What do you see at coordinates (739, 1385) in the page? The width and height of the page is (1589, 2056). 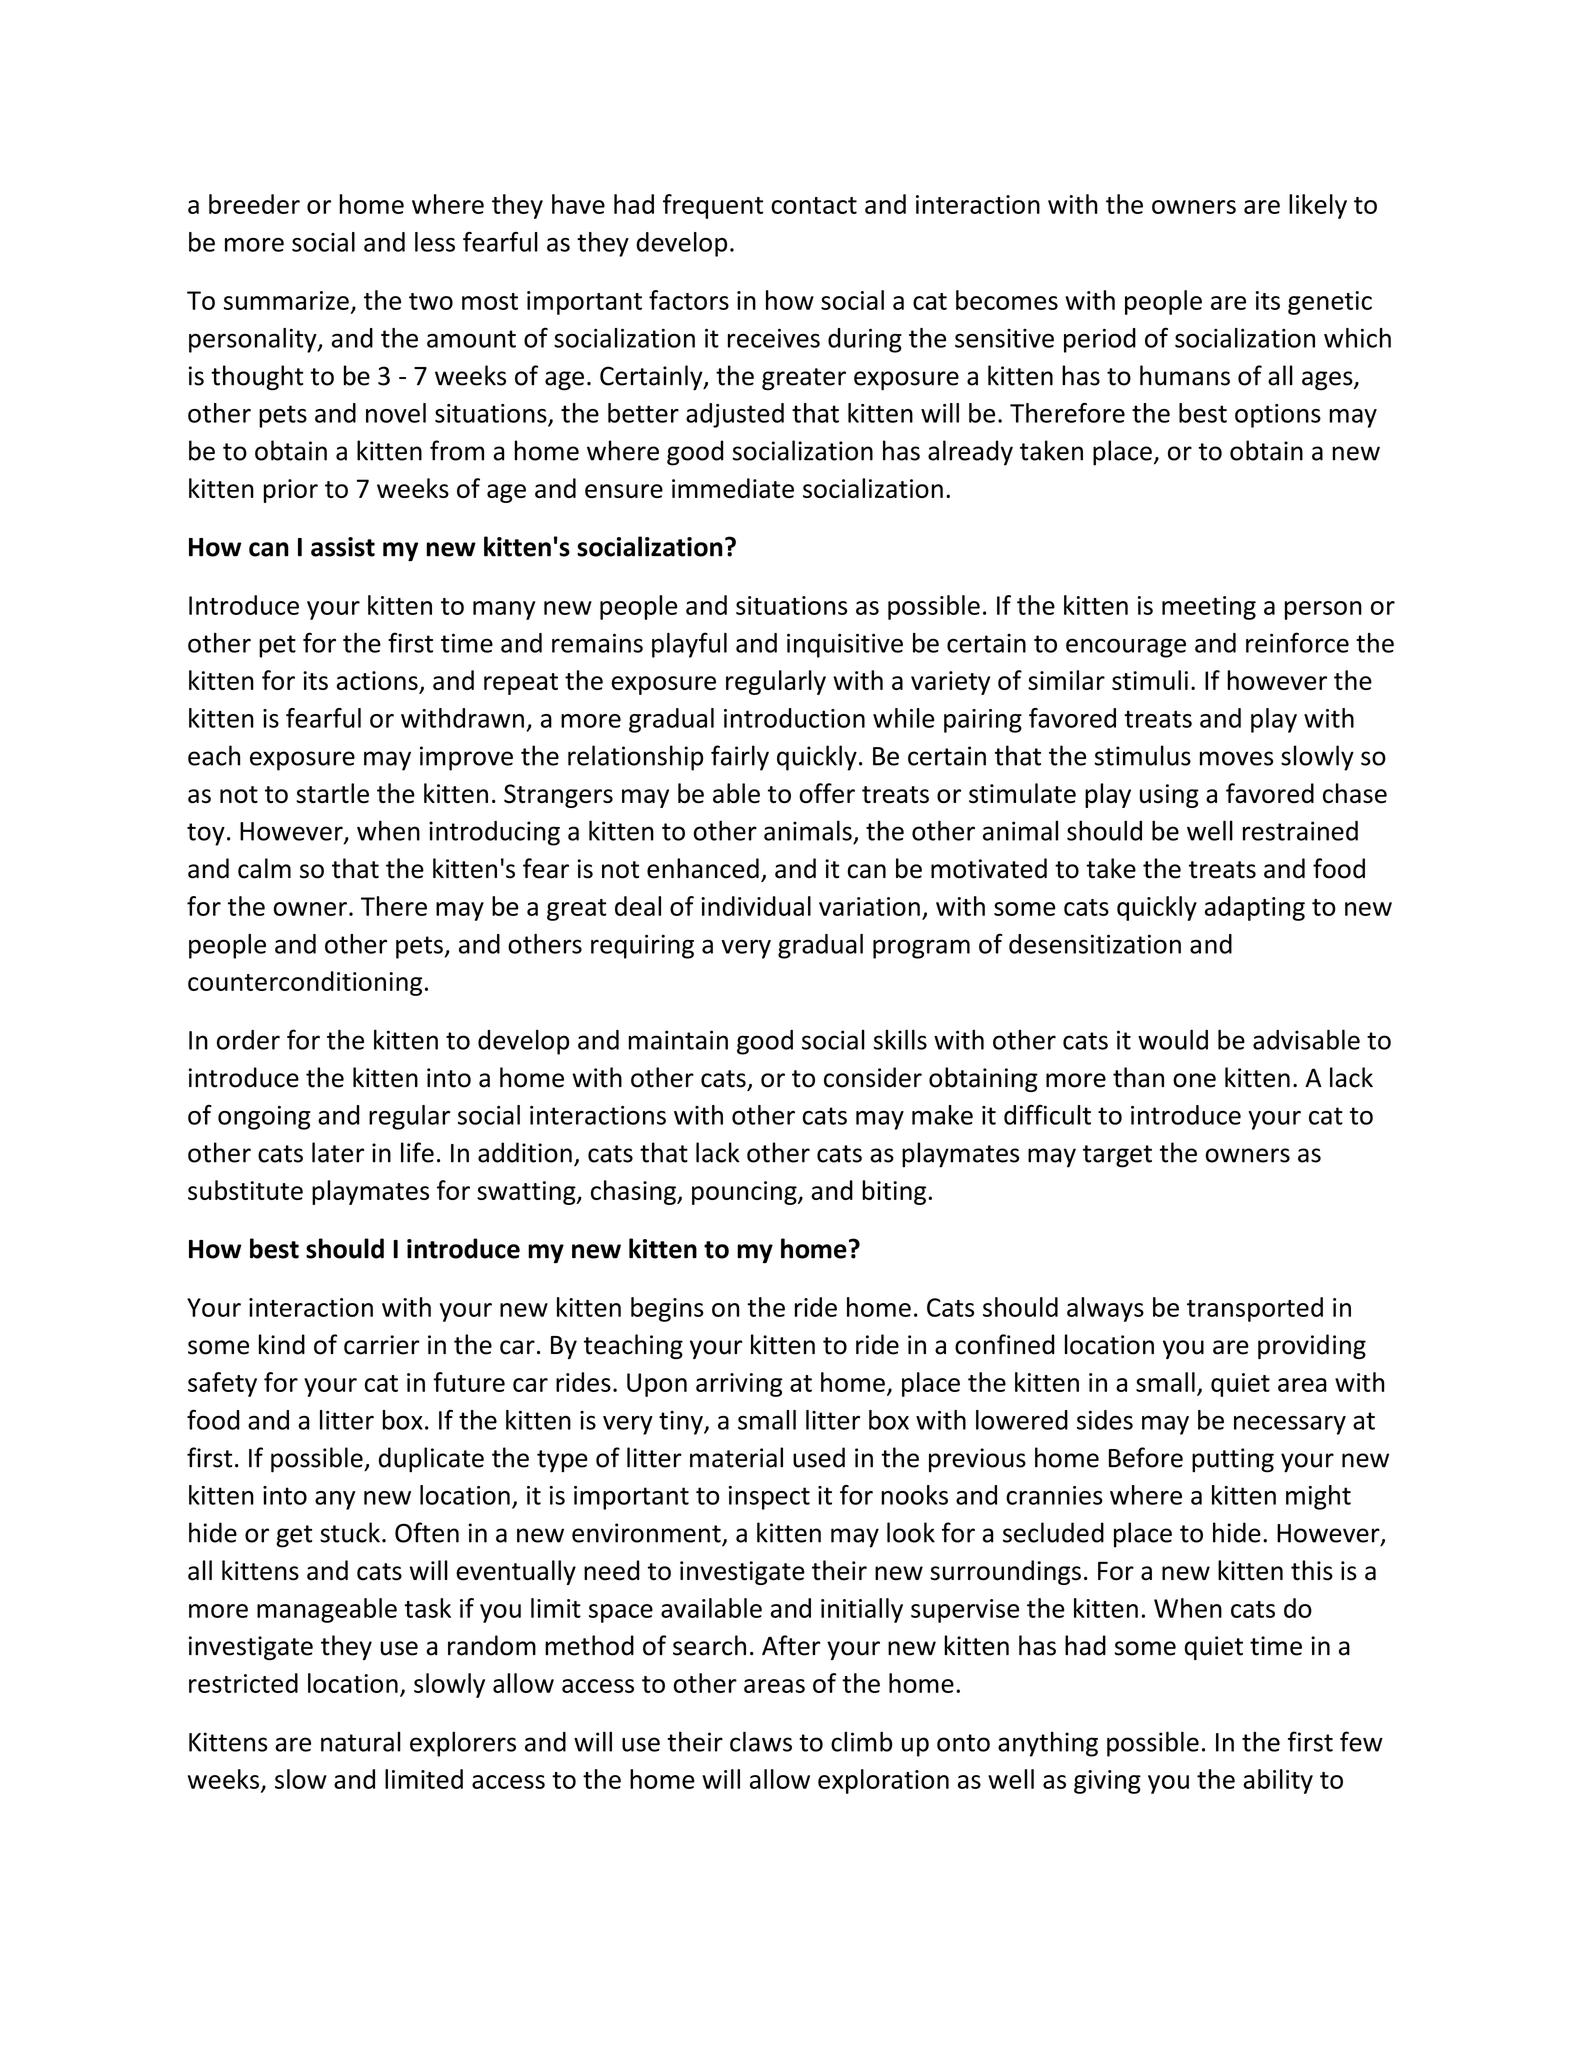 I see `arriving` at bounding box center [739, 1385].
